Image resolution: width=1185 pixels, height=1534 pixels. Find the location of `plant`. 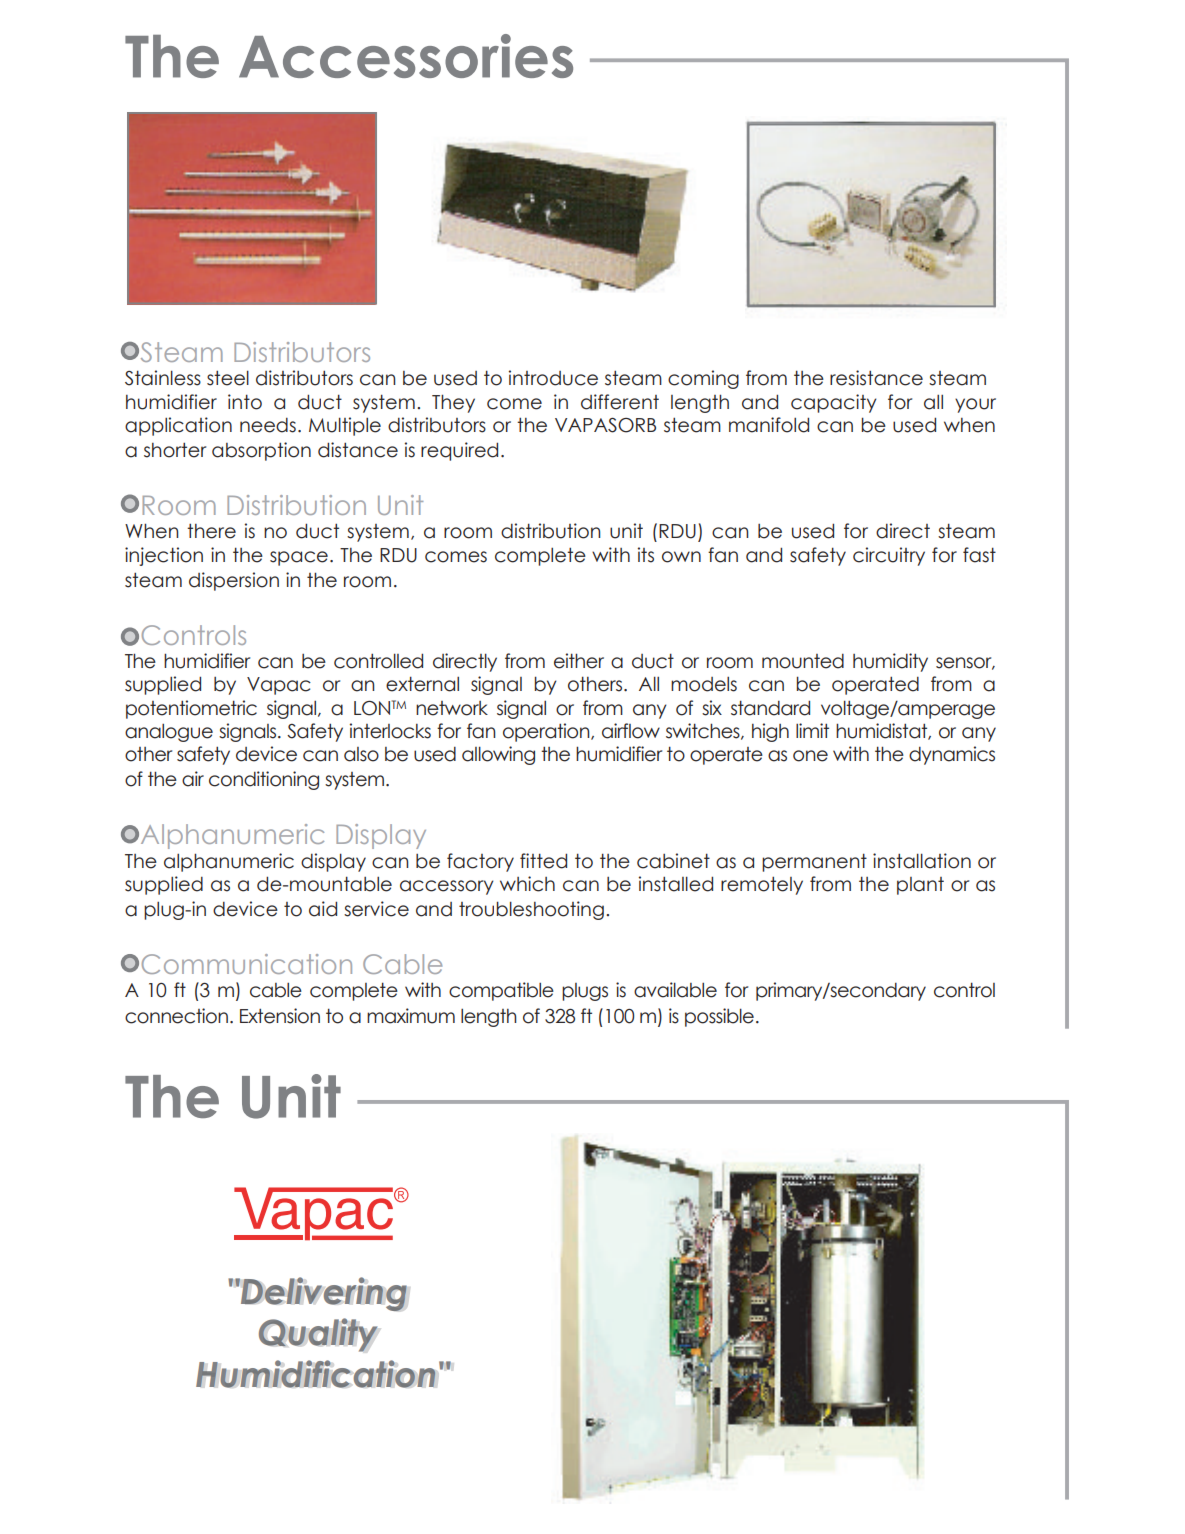

plant is located at coordinates (920, 886).
